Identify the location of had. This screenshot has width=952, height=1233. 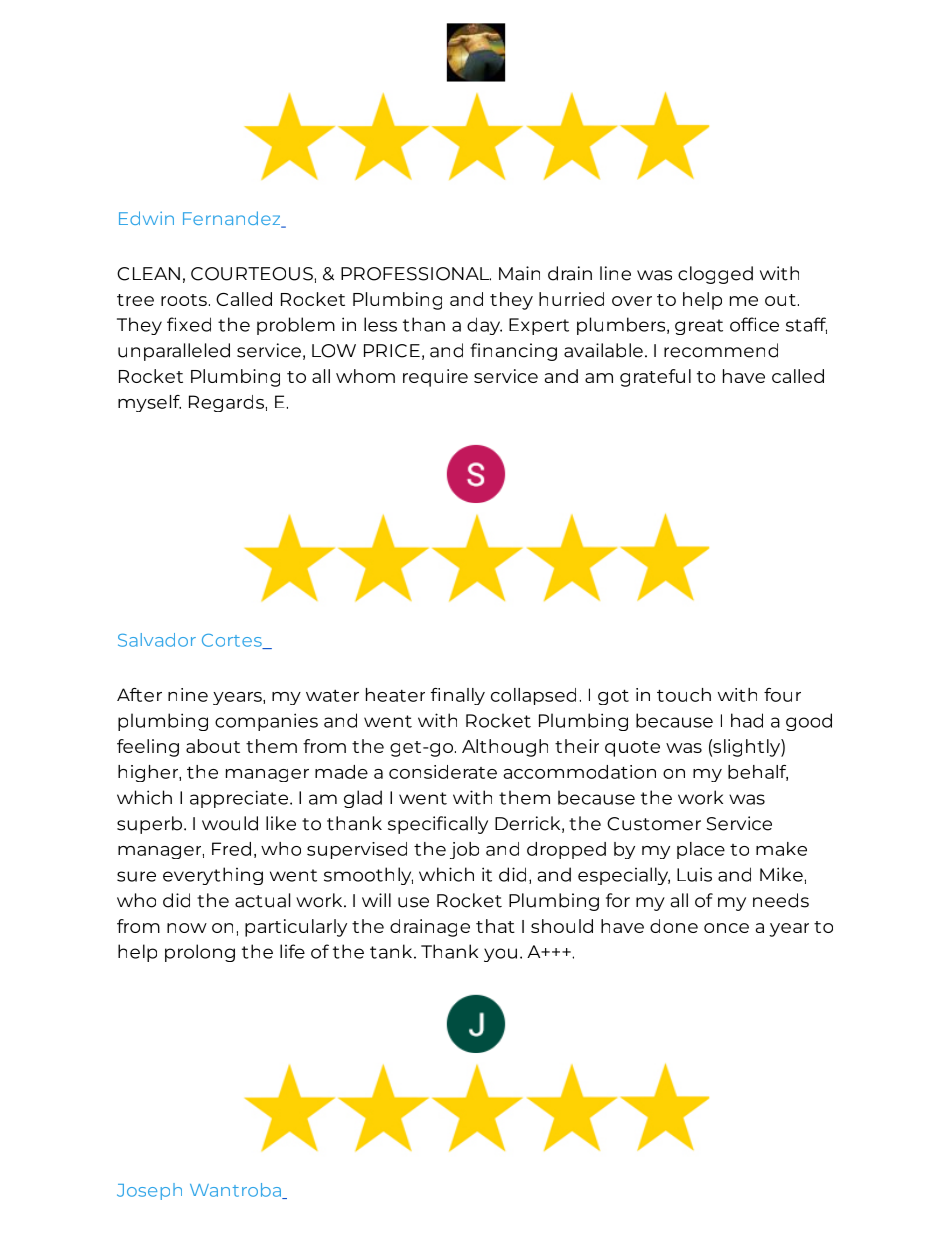
(747, 720).
